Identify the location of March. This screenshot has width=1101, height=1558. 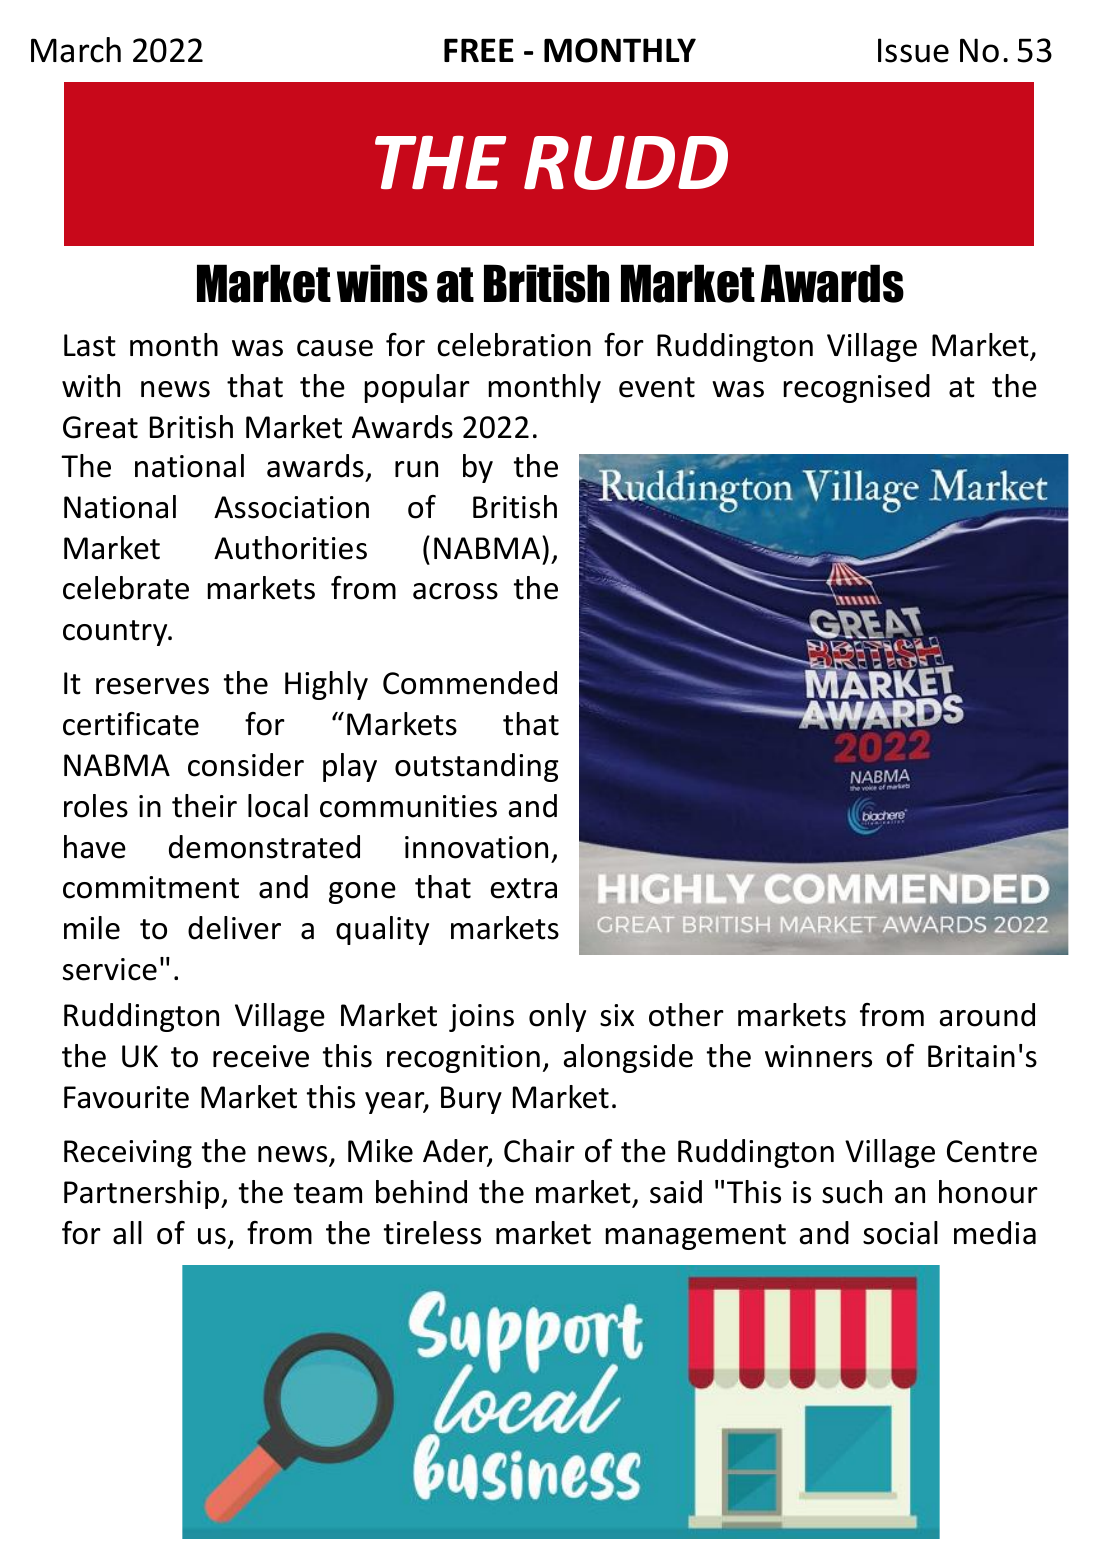
(76, 50).
